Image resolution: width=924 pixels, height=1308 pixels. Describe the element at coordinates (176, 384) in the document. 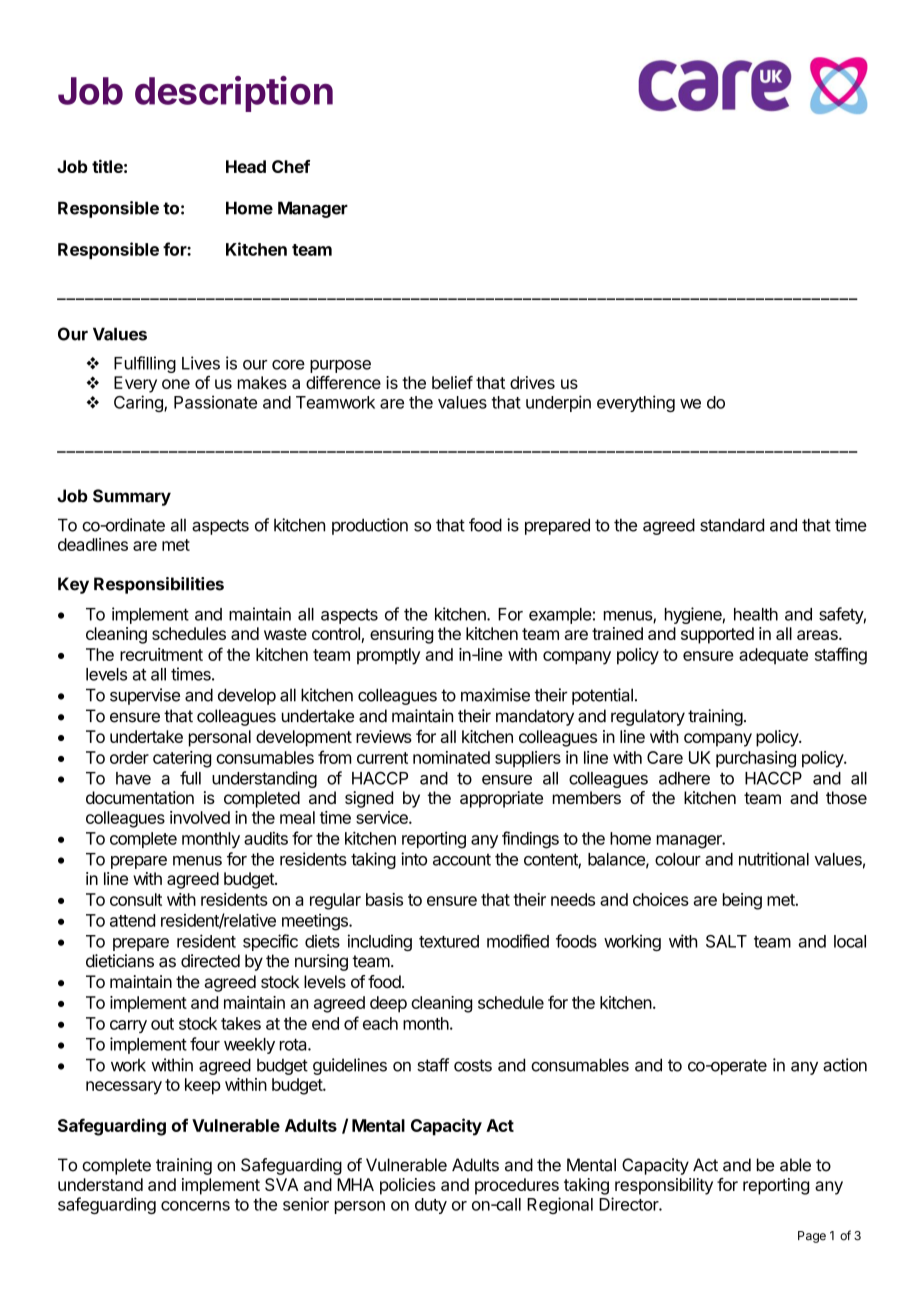

I see `one` at that location.
